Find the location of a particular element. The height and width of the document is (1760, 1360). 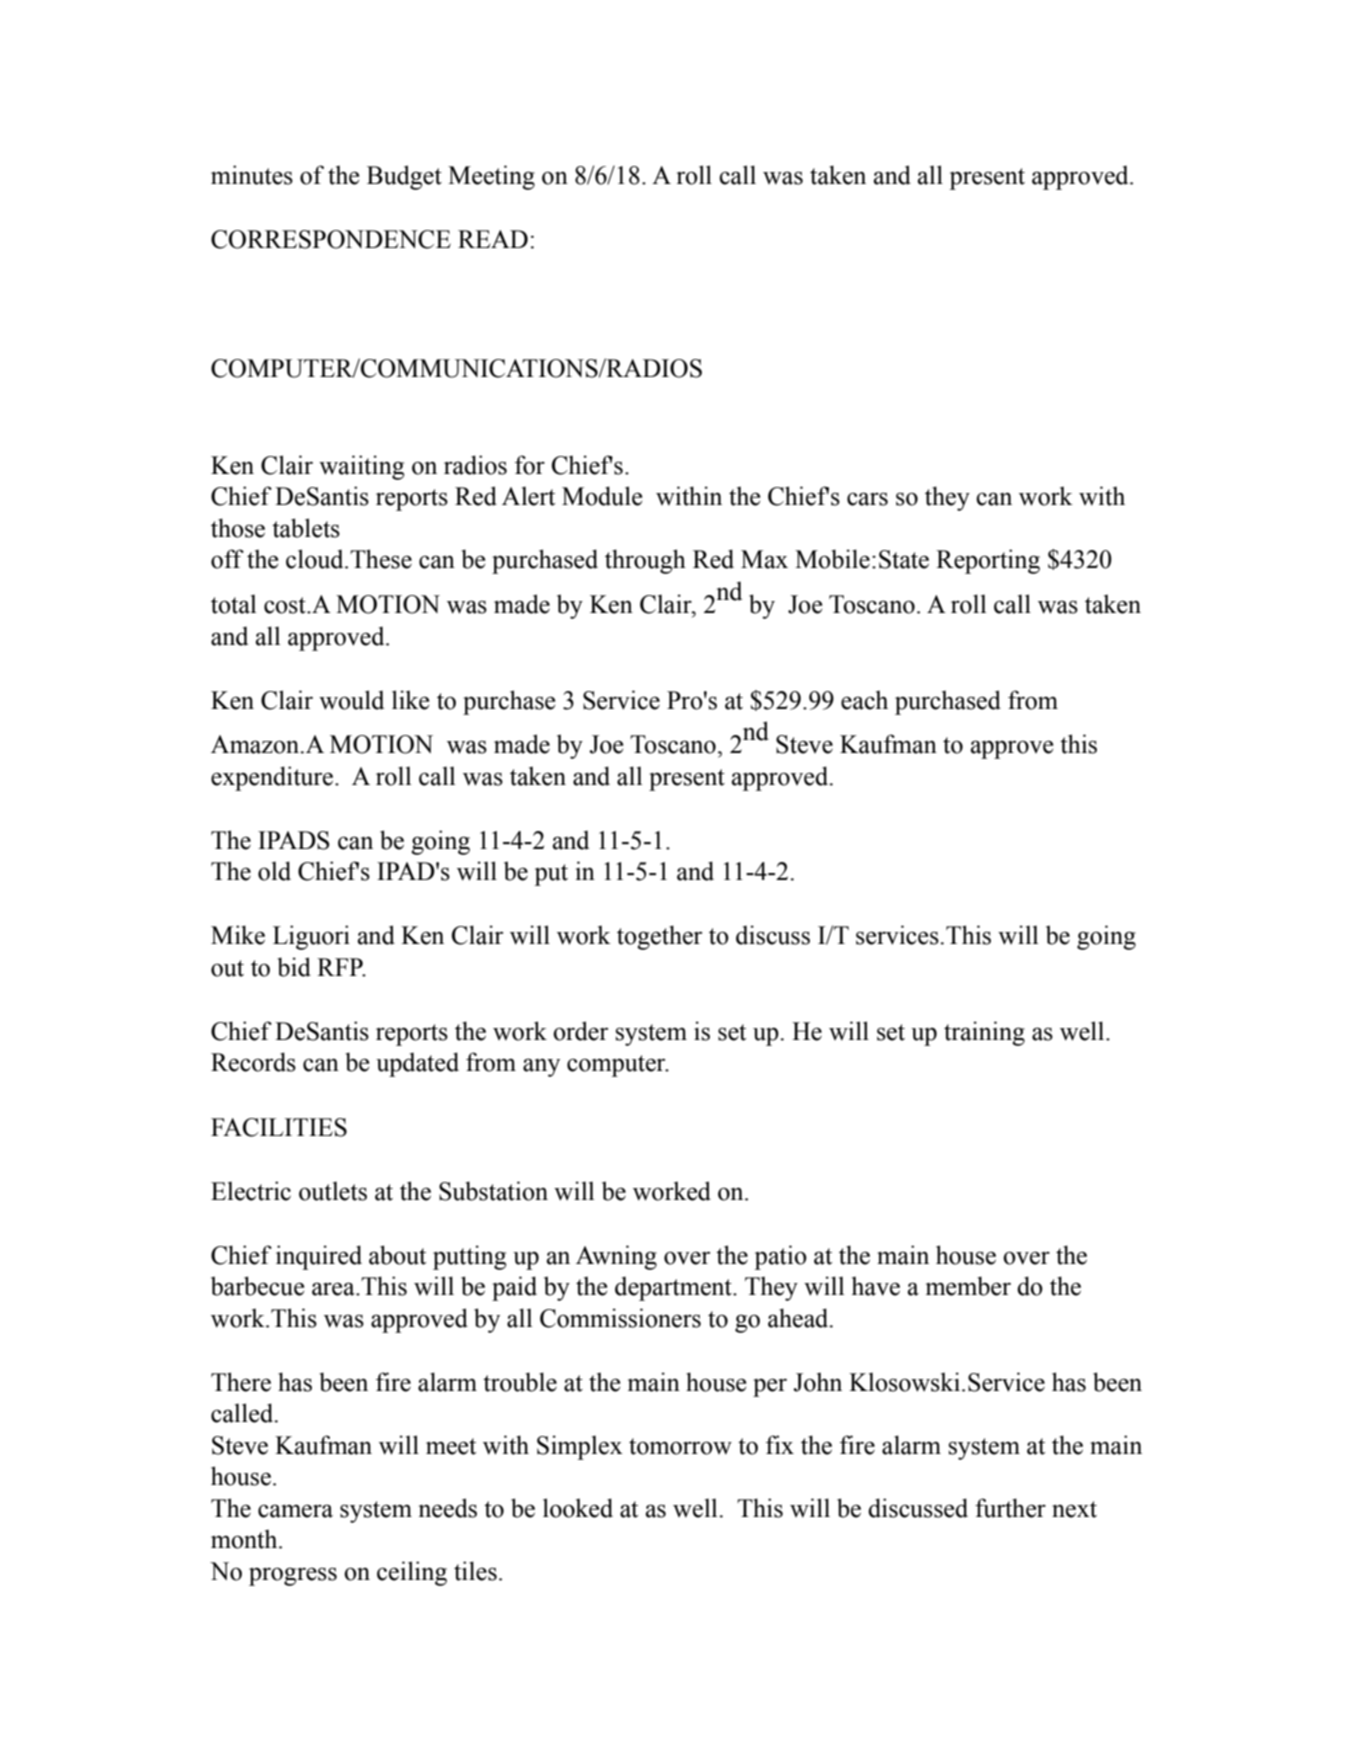

together is located at coordinates (659, 937).
